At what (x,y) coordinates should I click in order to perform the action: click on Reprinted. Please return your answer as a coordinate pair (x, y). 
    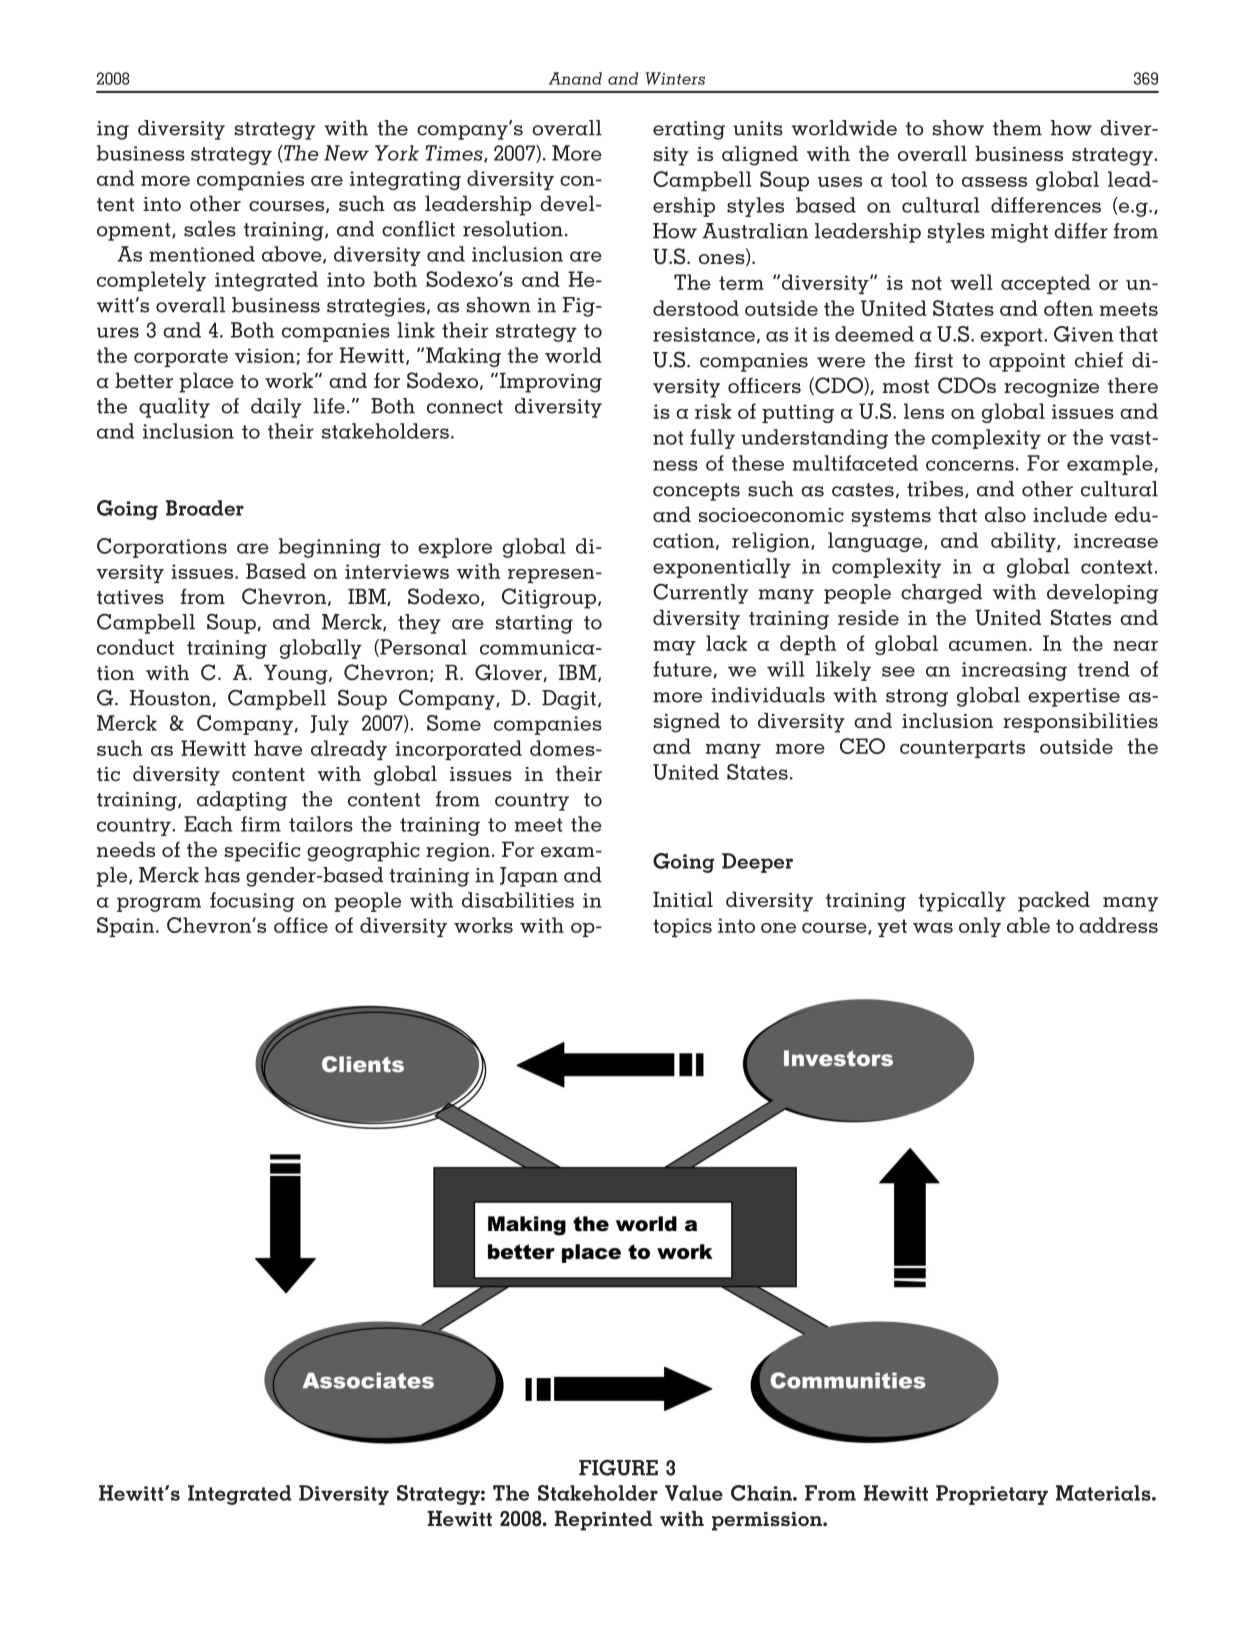
    Looking at the image, I should click on (603, 1521).
